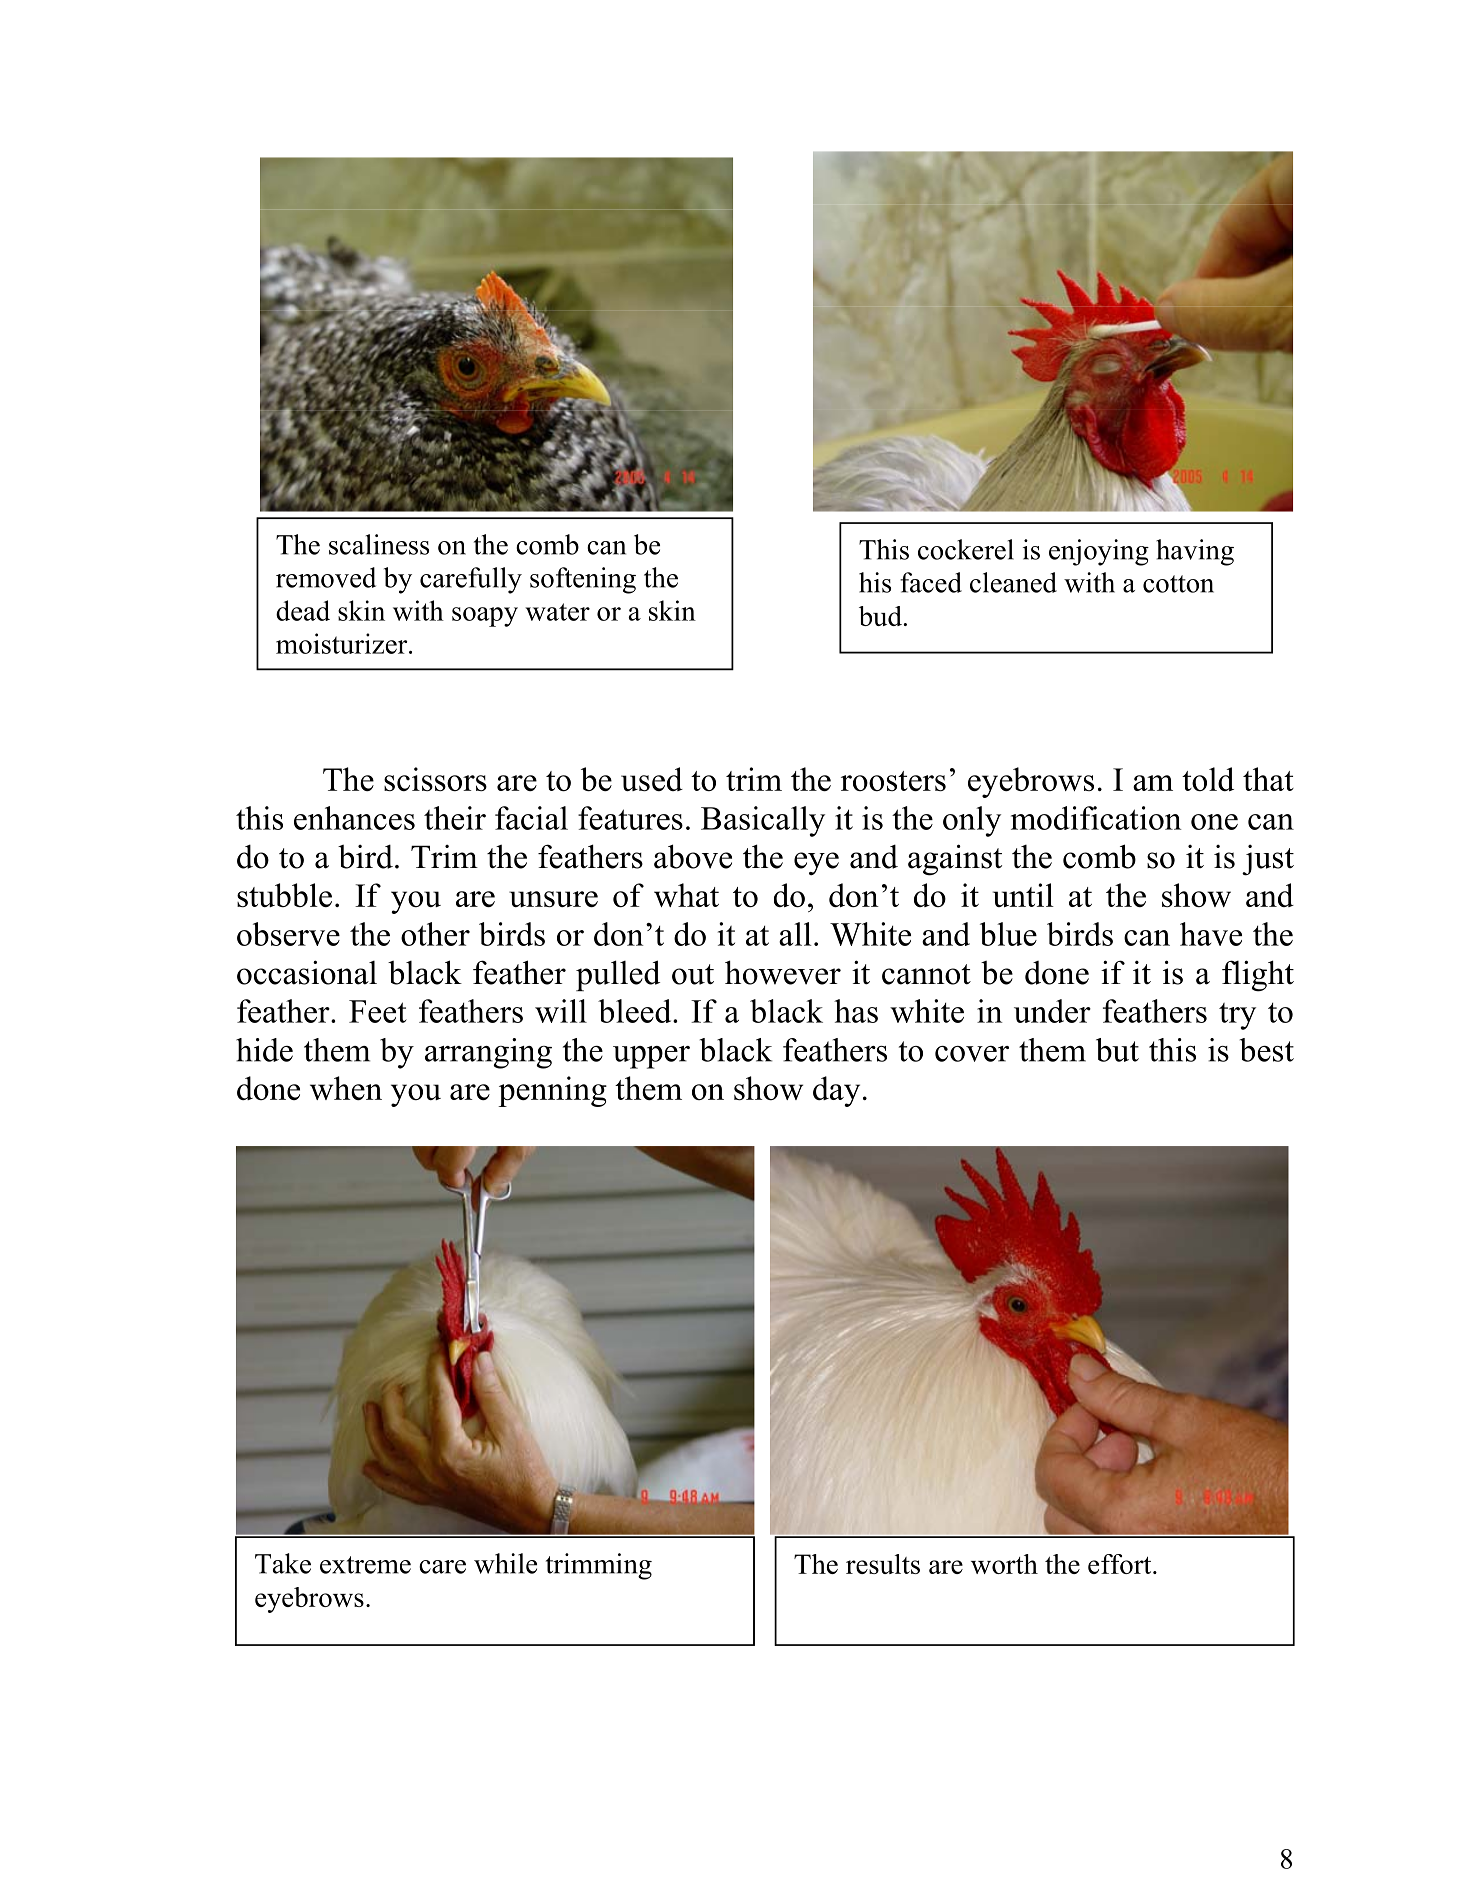 This document has width=1468, height=1900. Describe the element at coordinates (1178, 584) in the document. I see `cotton` at that location.
